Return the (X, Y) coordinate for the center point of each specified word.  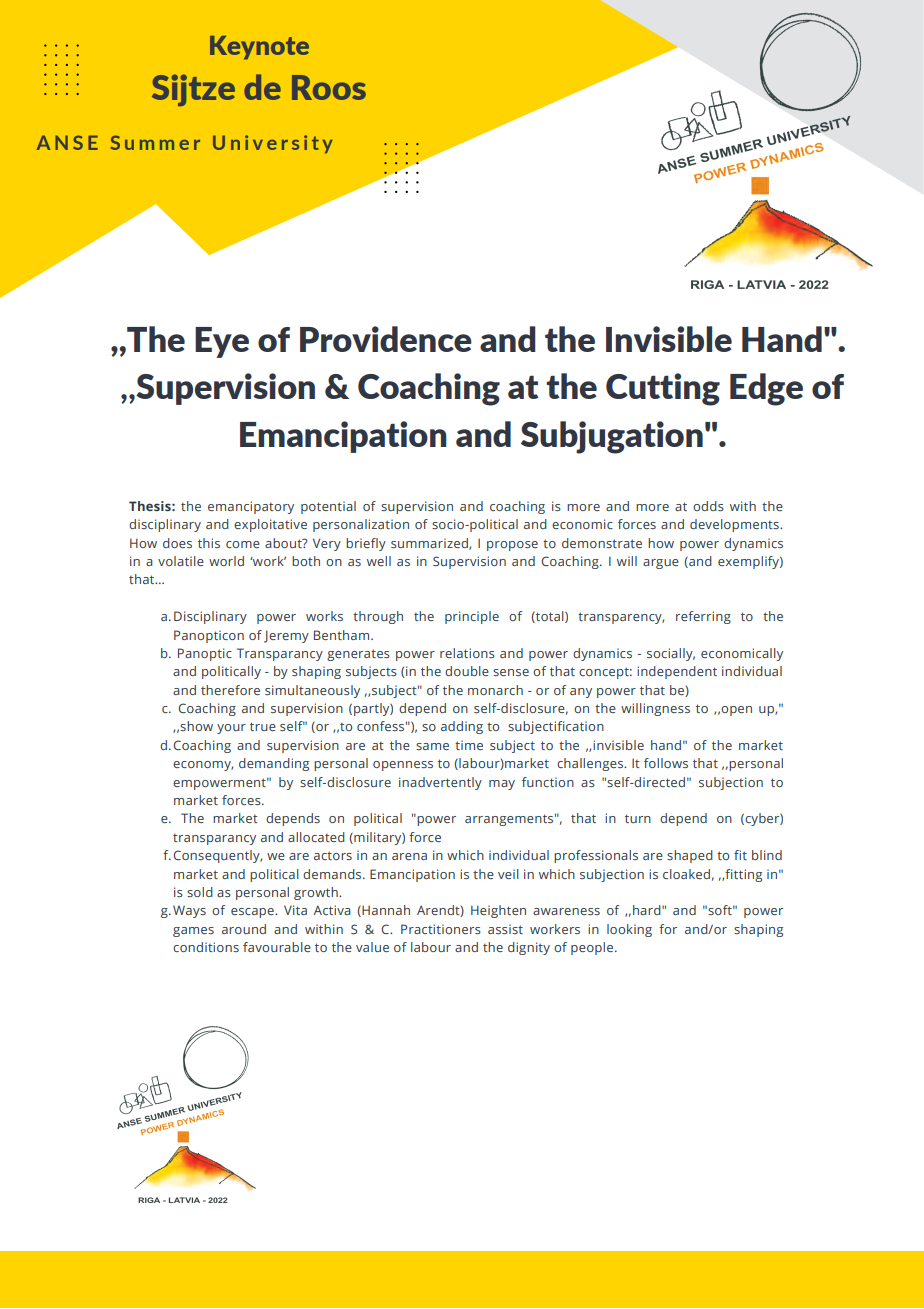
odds (708, 506)
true (263, 726)
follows (666, 763)
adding (462, 727)
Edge (766, 389)
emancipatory (251, 507)
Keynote (259, 48)
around (244, 929)
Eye (222, 342)
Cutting (663, 389)
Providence (386, 339)
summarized (430, 544)
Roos (329, 87)
